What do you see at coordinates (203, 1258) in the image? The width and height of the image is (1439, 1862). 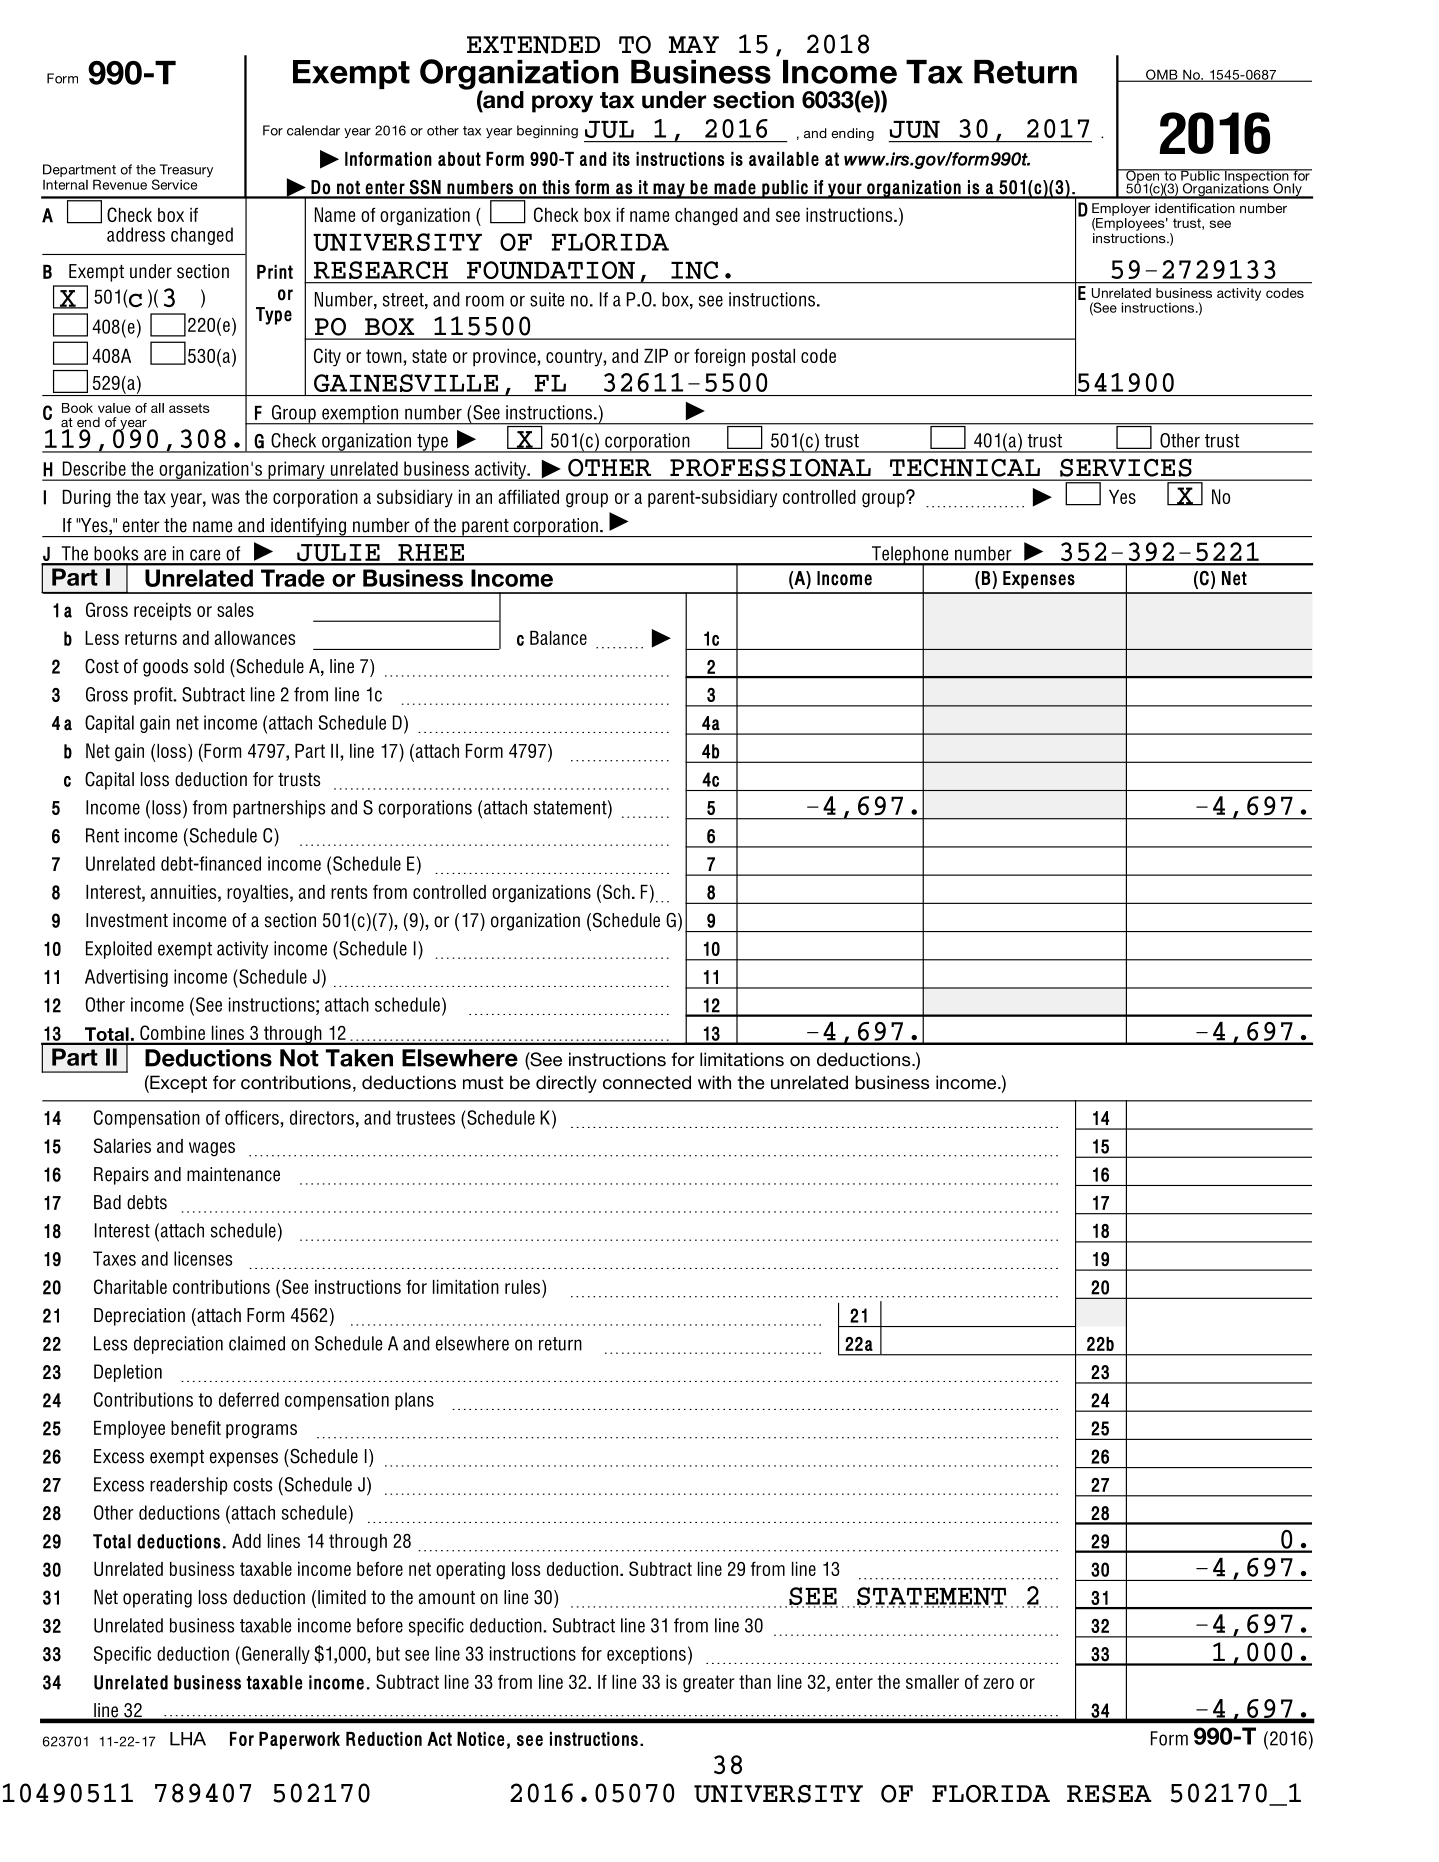 I see `licenses` at bounding box center [203, 1258].
